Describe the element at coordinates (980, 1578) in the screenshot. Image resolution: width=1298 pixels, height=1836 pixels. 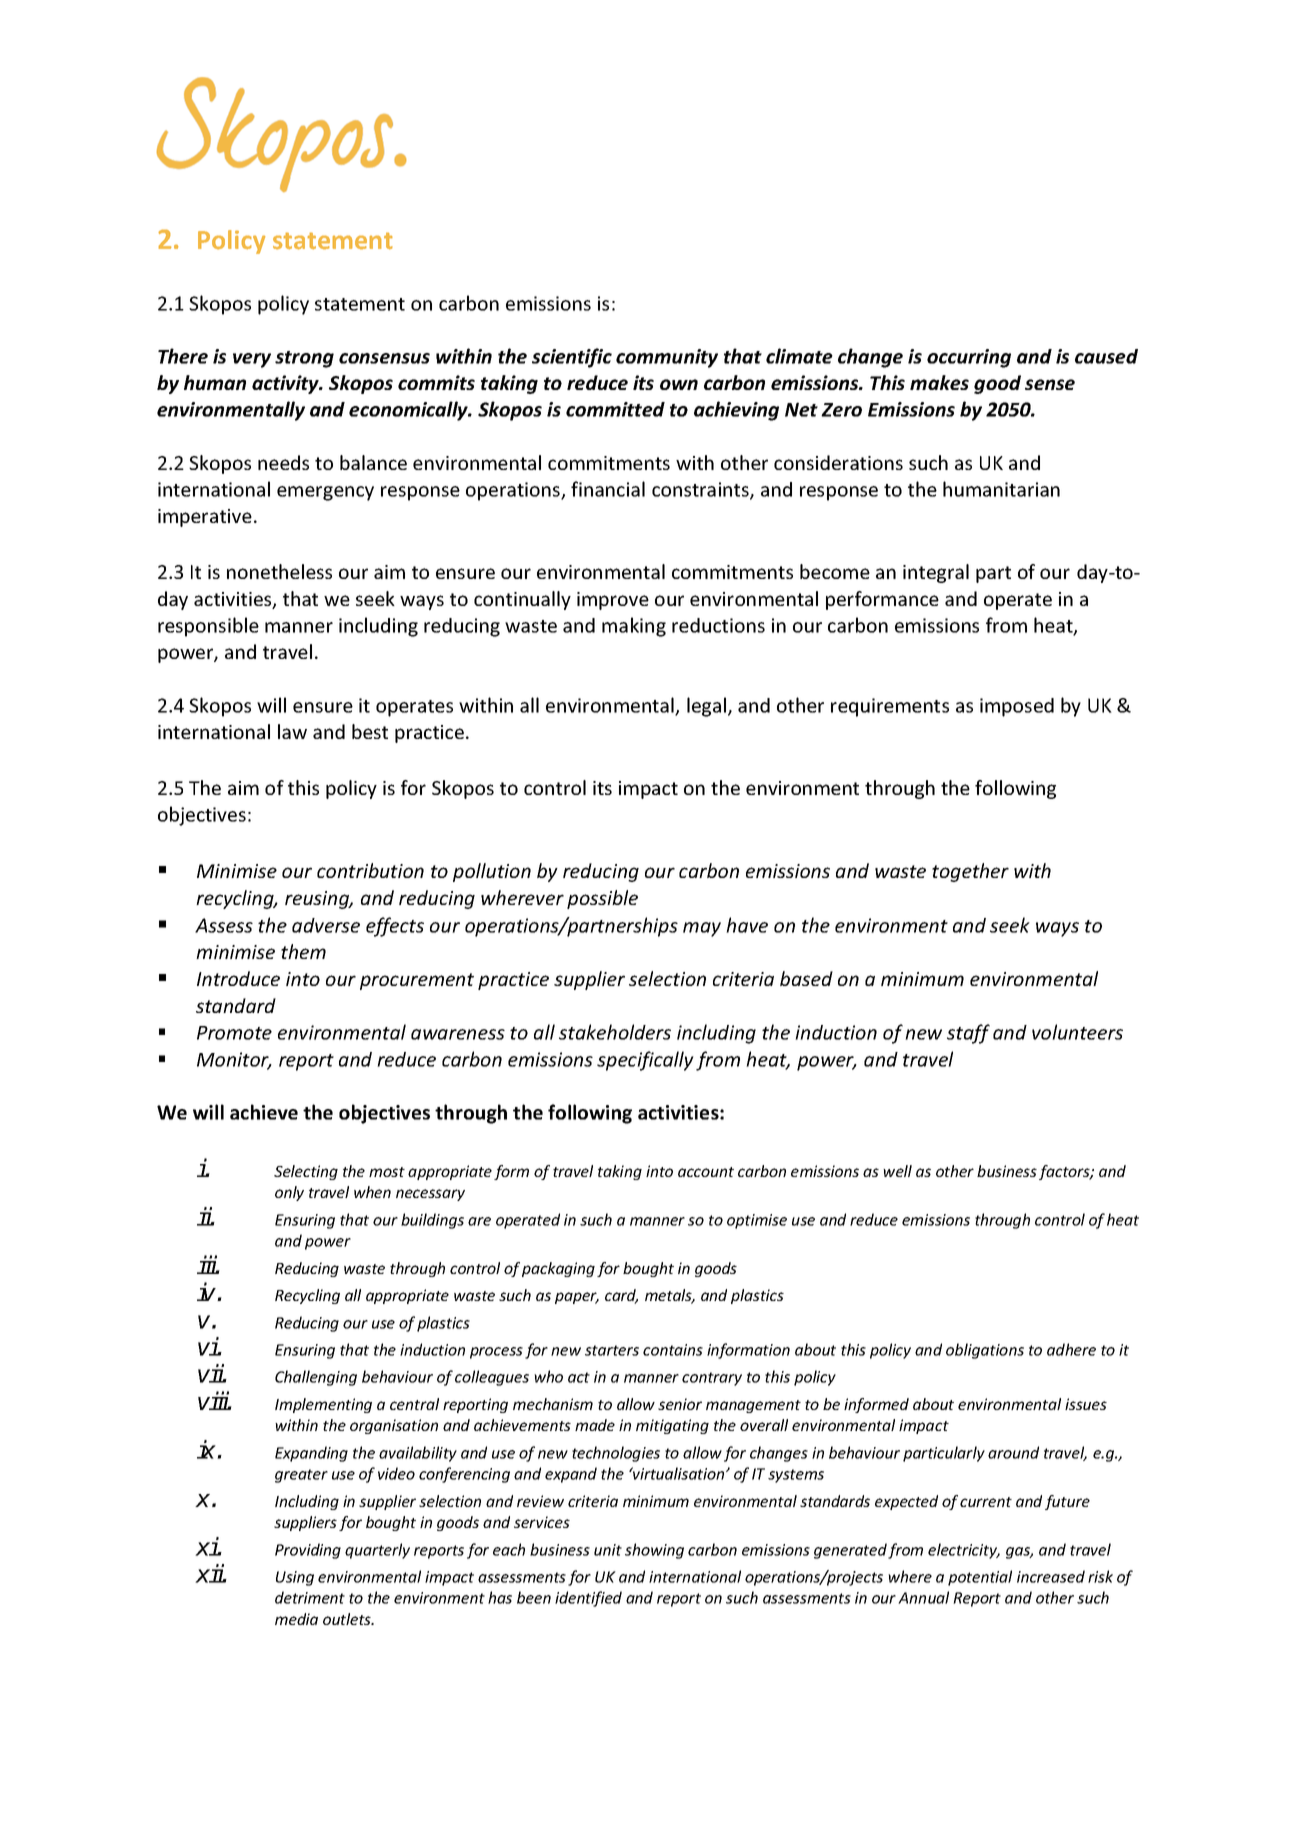
I see `potential` at that location.
